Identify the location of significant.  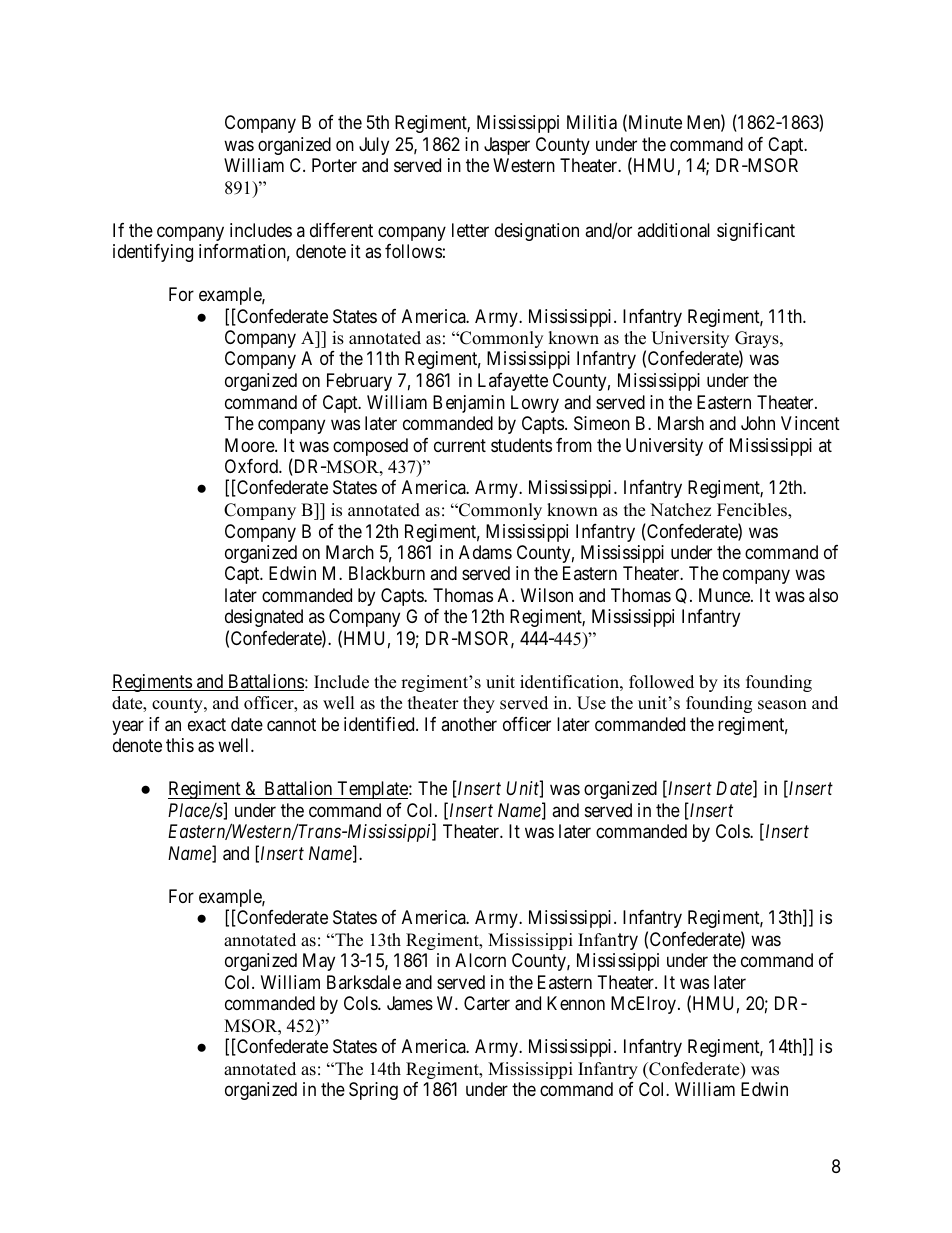
(756, 232).
